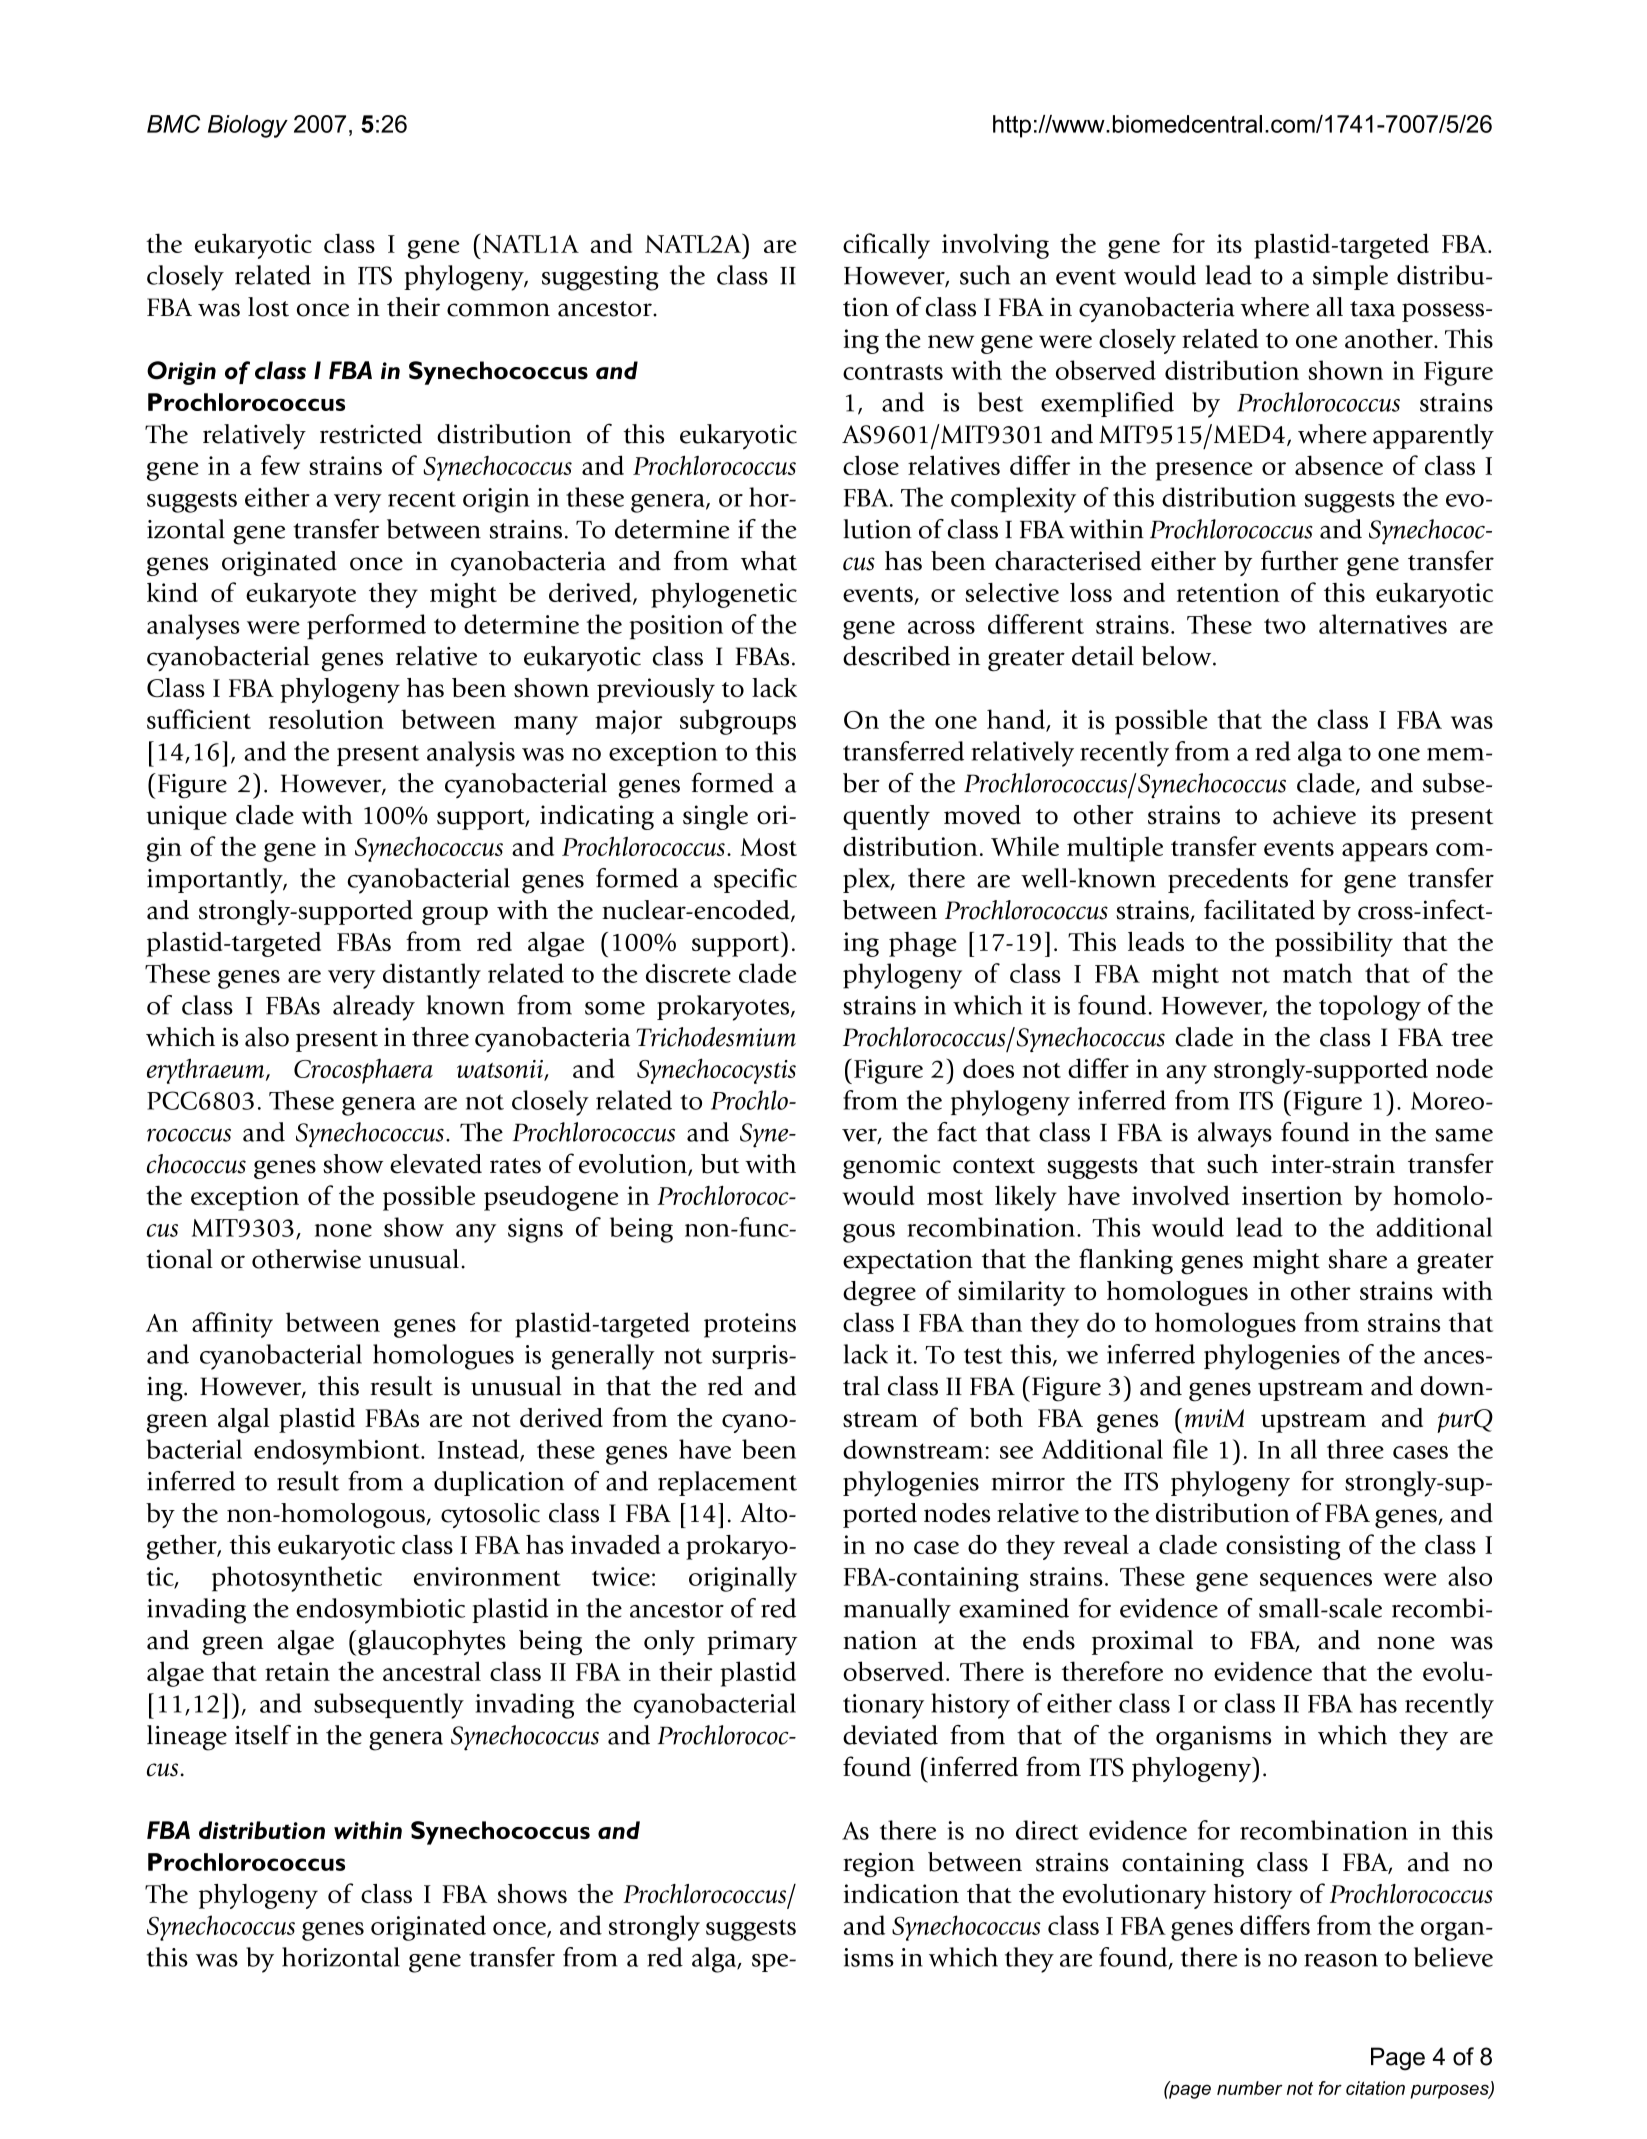  What do you see at coordinates (1190, 1449) in the screenshot?
I see `file` at bounding box center [1190, 1449].
